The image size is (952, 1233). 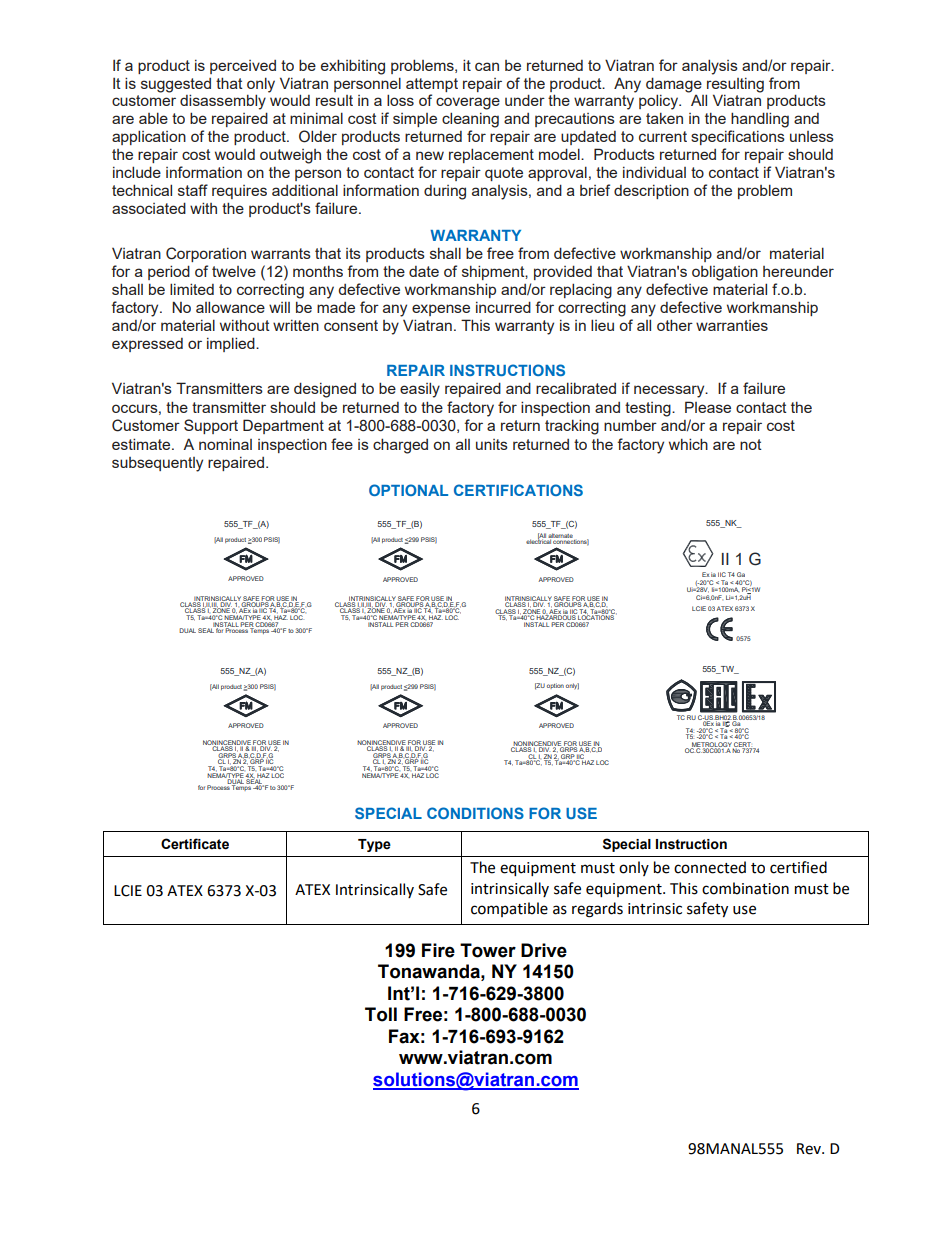 What do you see at coordinates (225, 444) in the screenshot?
I see `nominal` at bounding box center [225, 444].
